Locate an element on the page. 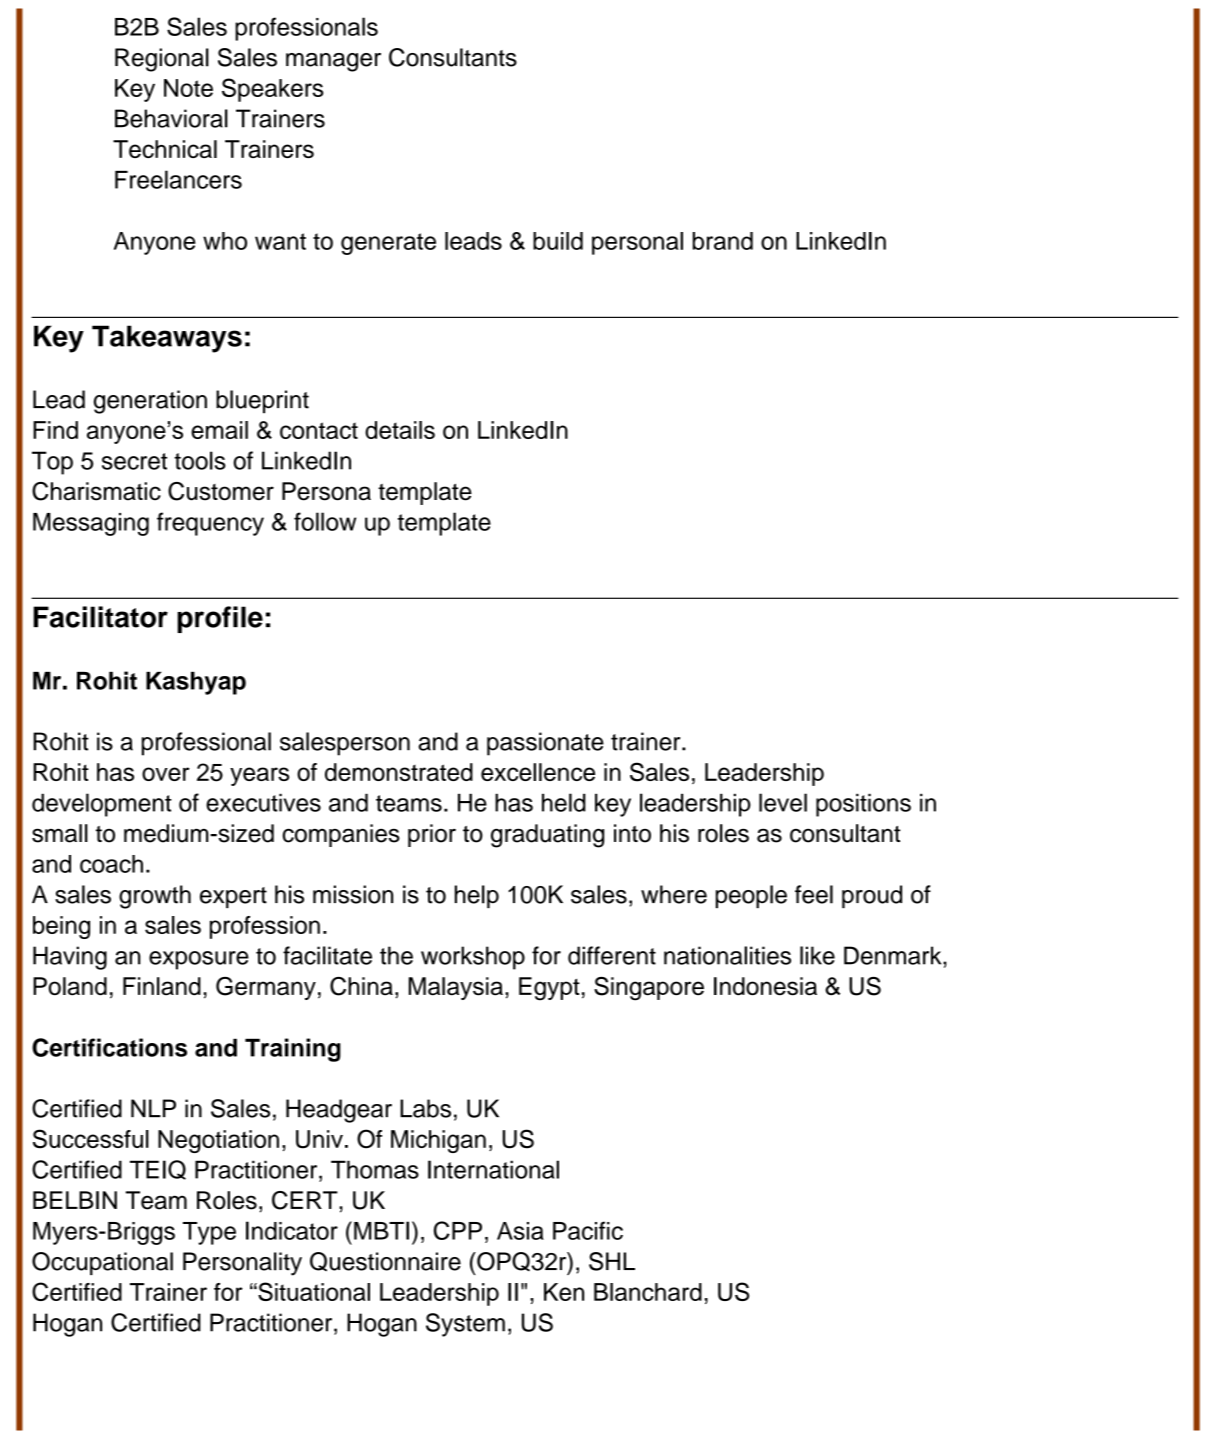  manager is located at coordinates (333, 62).
